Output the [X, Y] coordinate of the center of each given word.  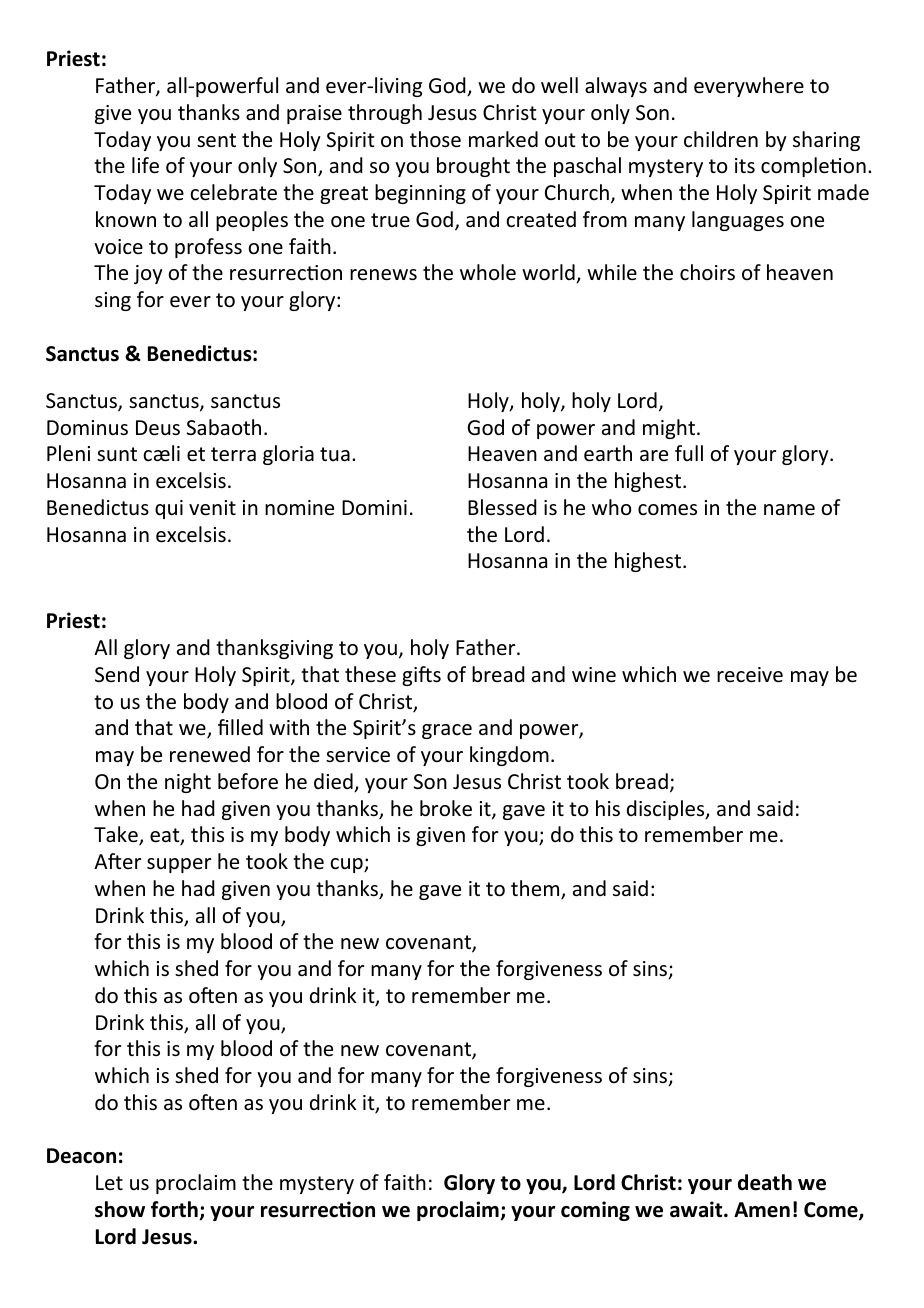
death [765, 1182]
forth [175, 1210]
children [721, 139]
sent [216, 140]
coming [595, 1211]
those [435, 139]
